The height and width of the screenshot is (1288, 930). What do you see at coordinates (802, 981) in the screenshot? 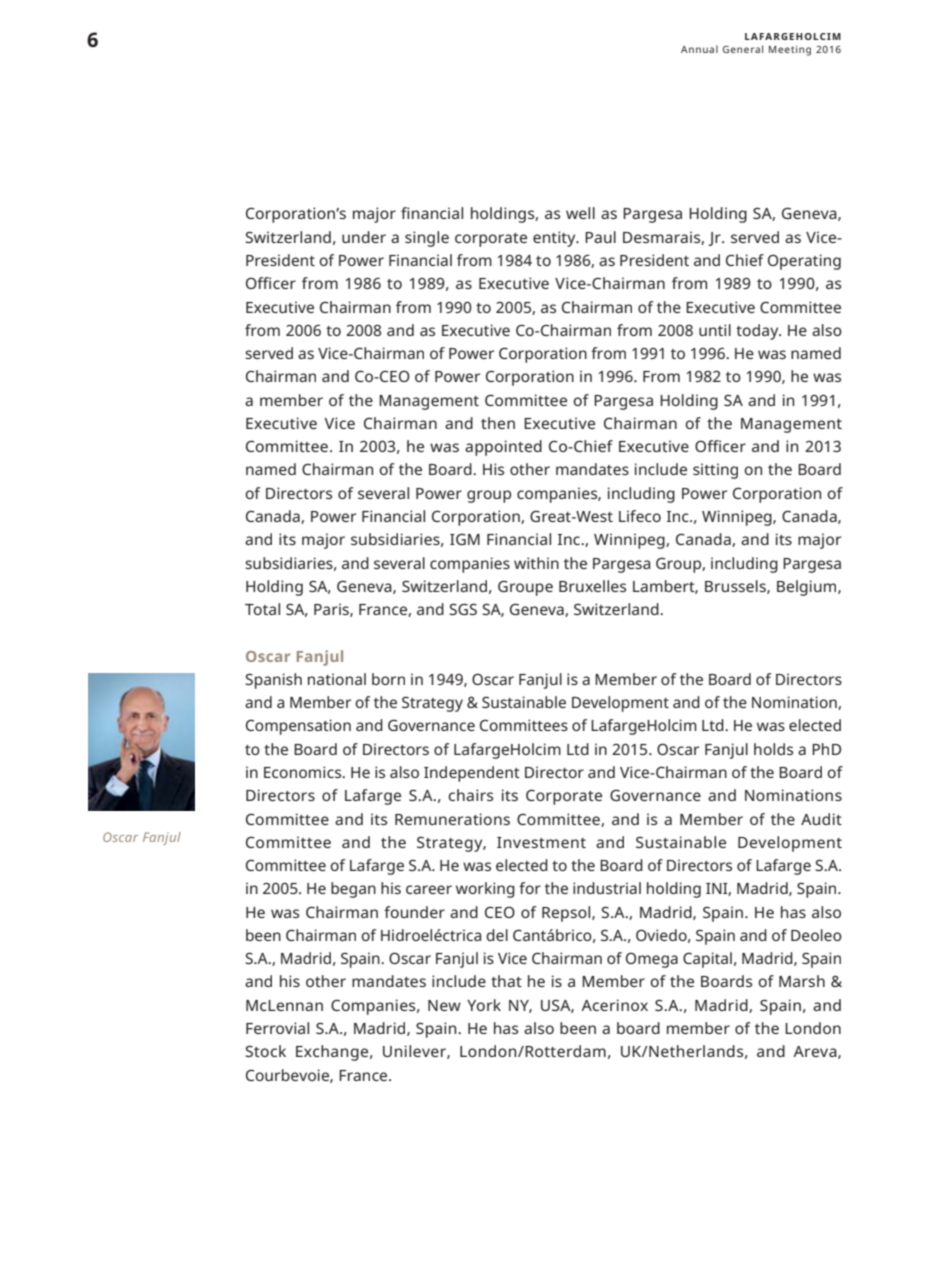
I see `Marsh` at bounding box center [802, 981].
